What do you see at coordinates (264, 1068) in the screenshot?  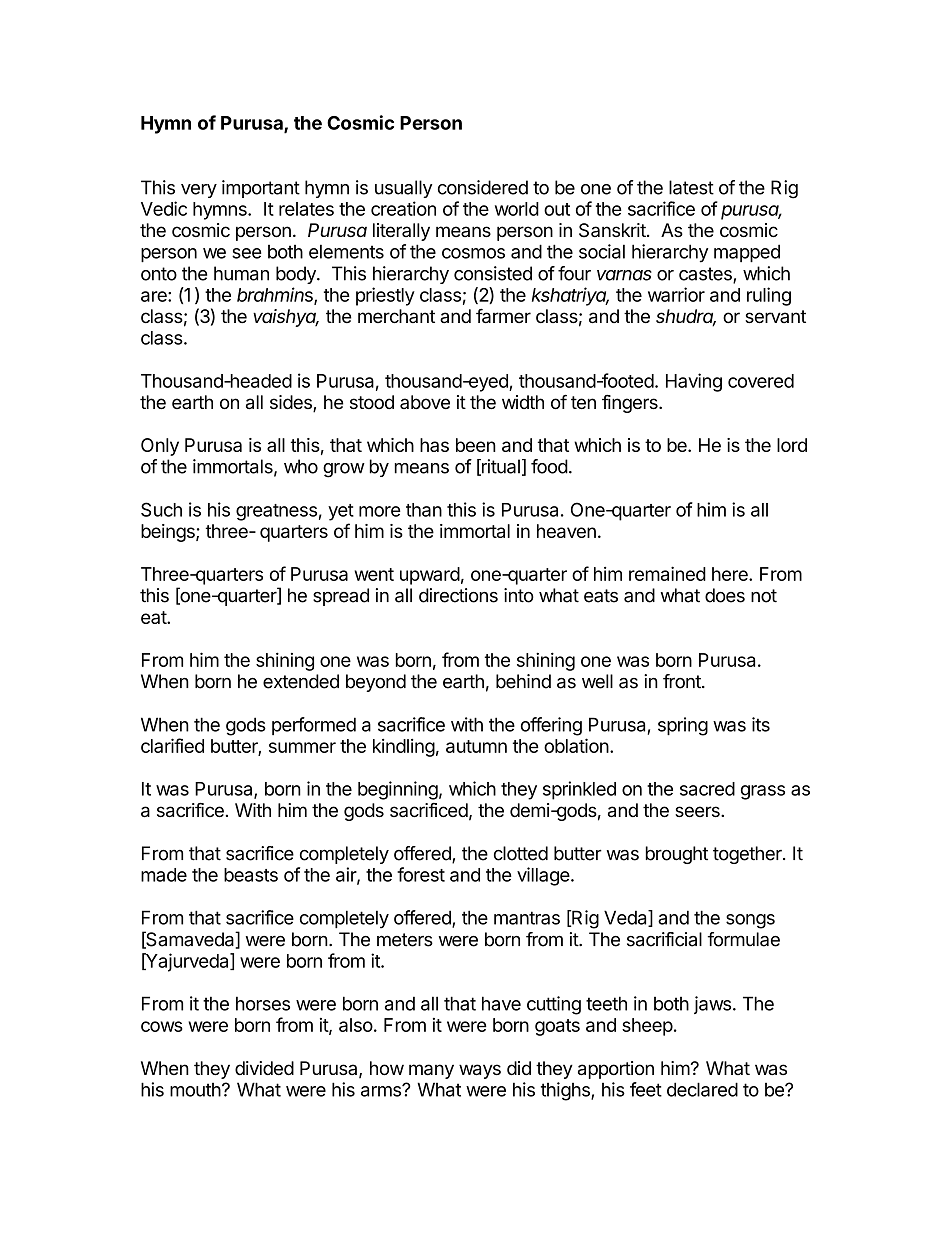 I see `divided` at bounding box center [264, 1068].
